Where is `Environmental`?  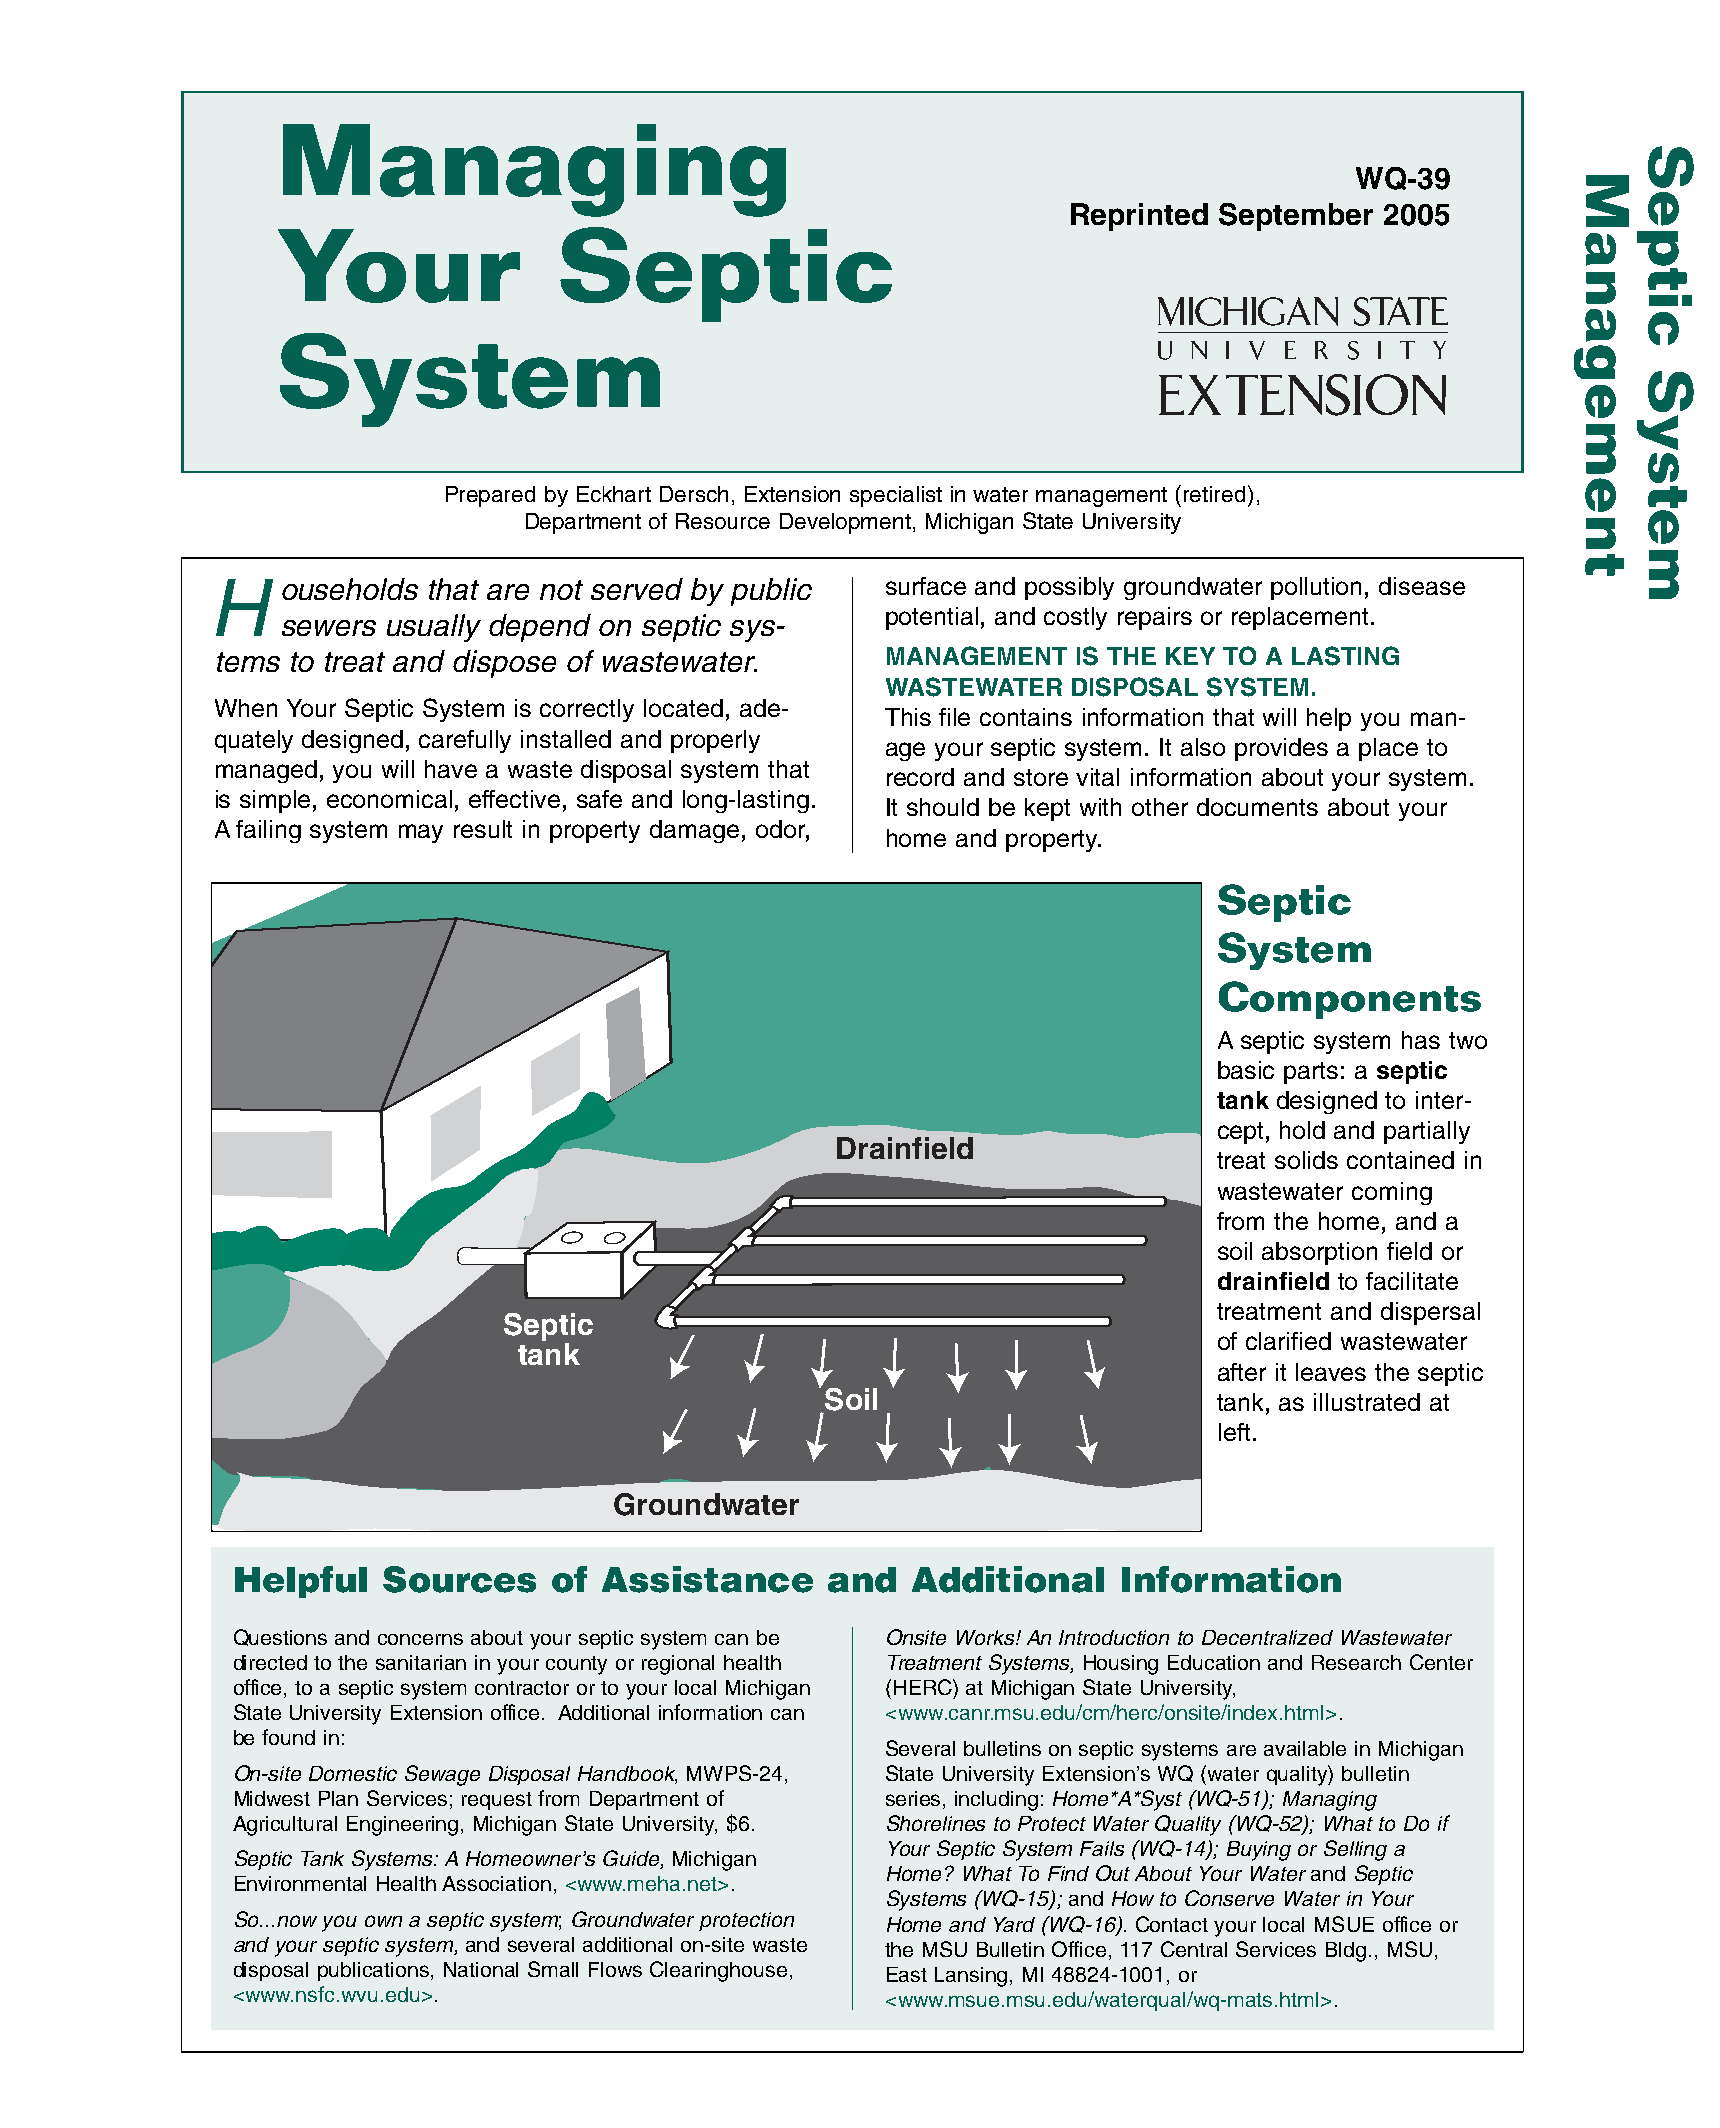 Environmental is located at coordinates (300, 1883).
